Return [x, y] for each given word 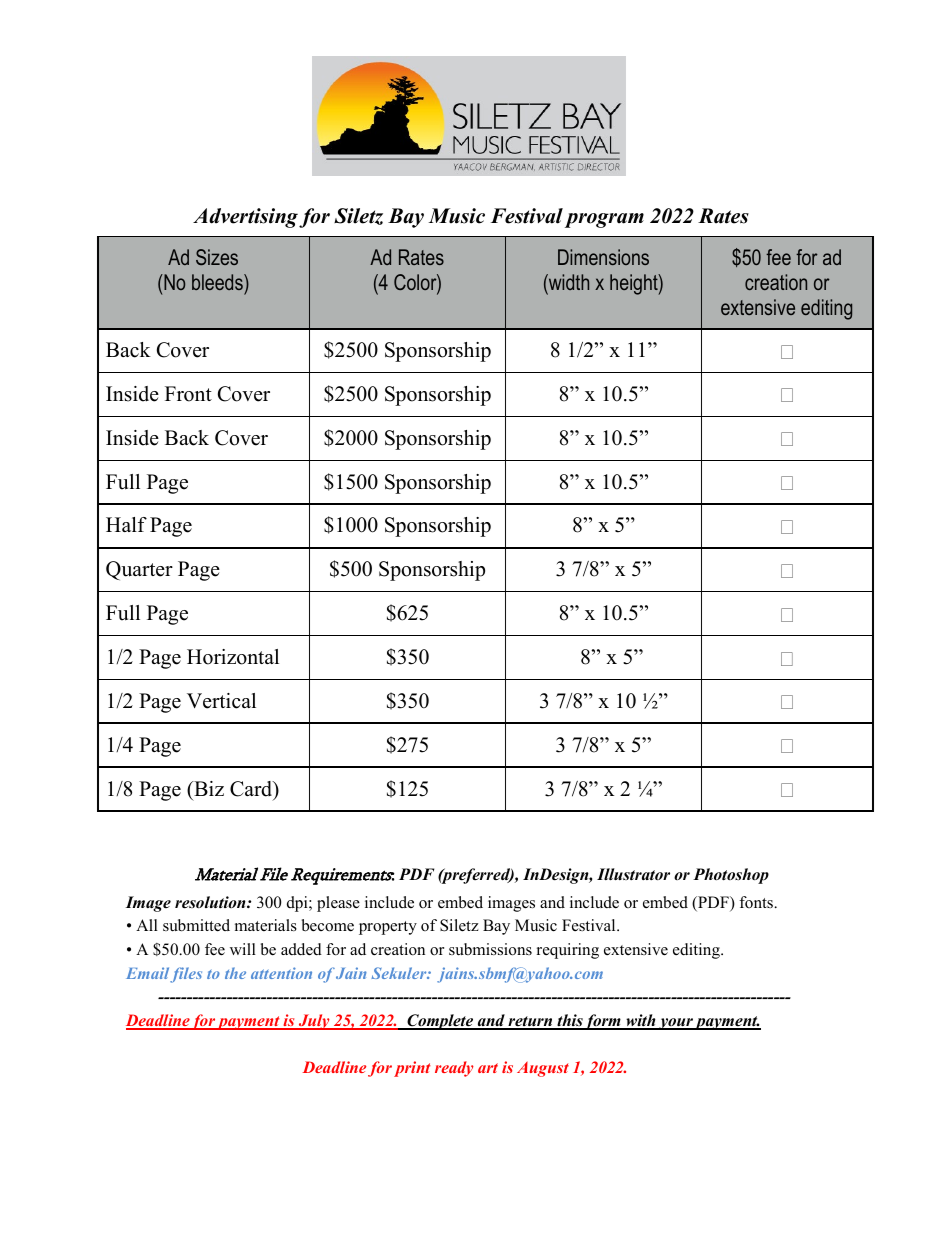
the [235, 973]
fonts [757, 902]
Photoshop [731, 876]
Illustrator [633, 874]
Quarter [139, 570]
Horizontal [233, 657]
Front [188, 394]
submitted [196, 925]
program [604, 220]
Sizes [217, 257]
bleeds [218, 282]
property [388, 928]
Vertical [221, 701]
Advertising [245, 218]
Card [252, 790]
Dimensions [603, 257]
